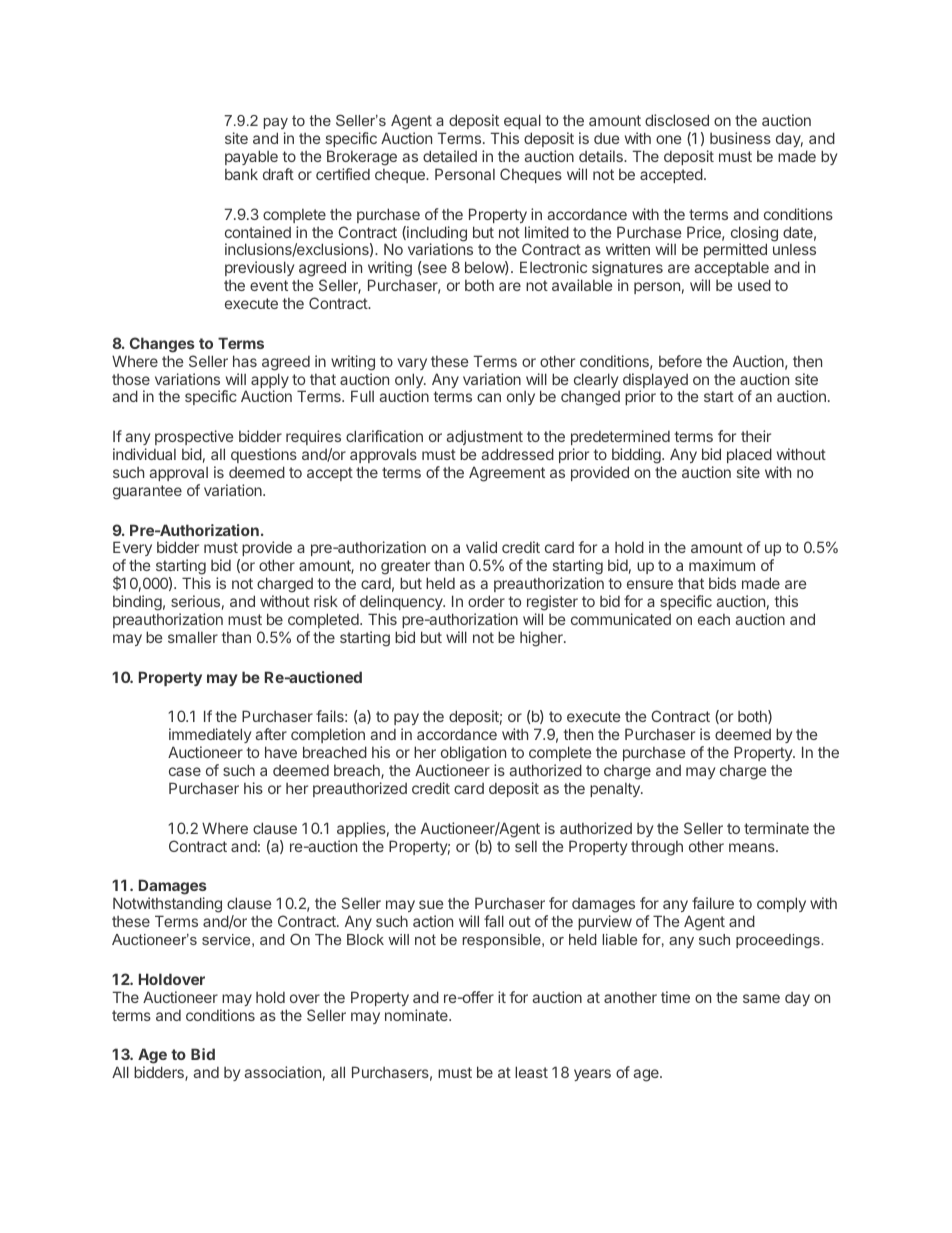  What do you see at coordinates (740, 138) in the image?
I see `business` at bounding box center [740, 138].
